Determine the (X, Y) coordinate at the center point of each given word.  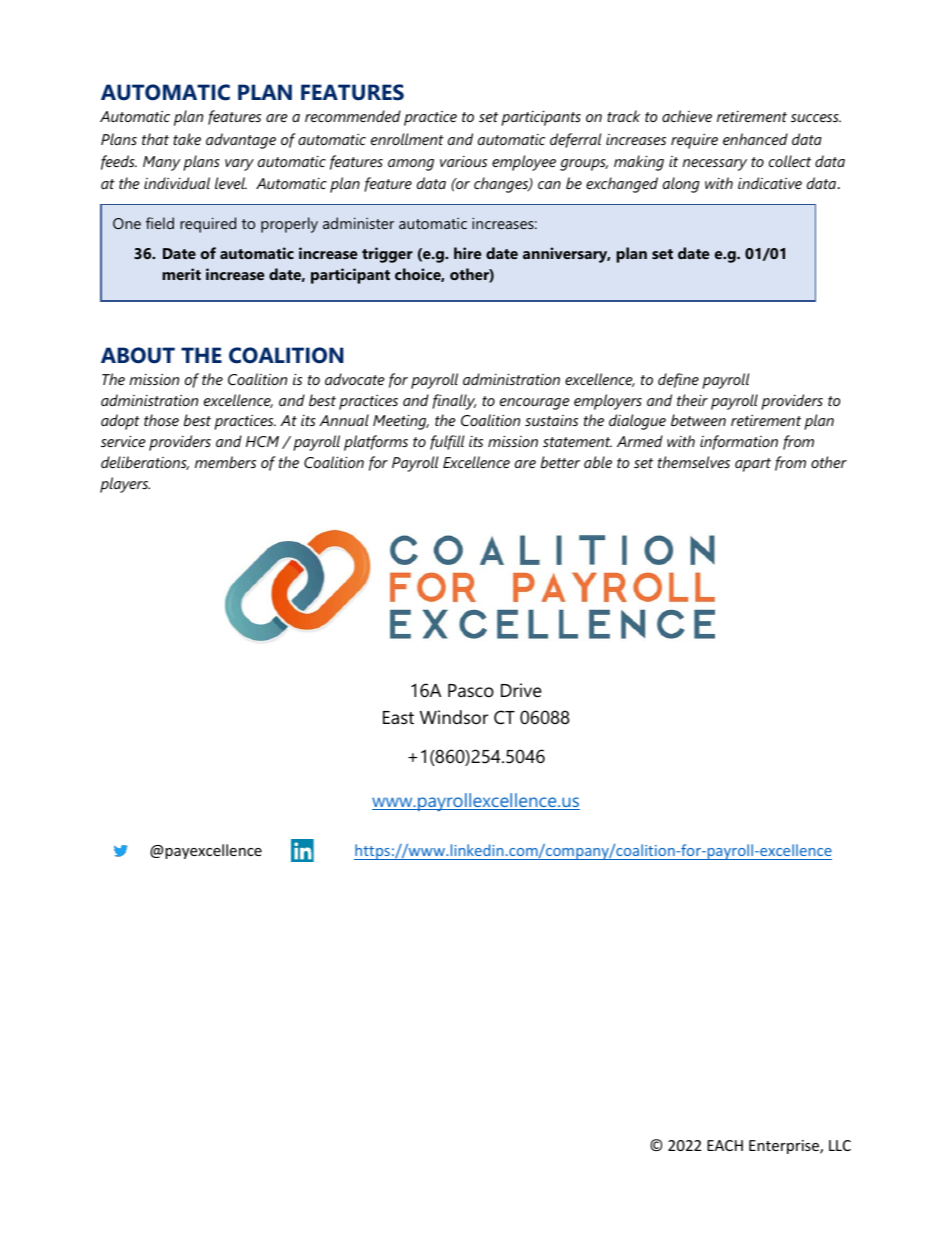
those (161, 420)
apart (753, 465)
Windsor (454, 717)
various (463, 161)
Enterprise (785, 1147)
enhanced (755, 139)
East (398, 717)
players (125, 485)
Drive (521, 690)
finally (454, 402)
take (187, 139)
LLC (840, 1145)
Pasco (471, 691)
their (692, 400)
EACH (725, 1145)
